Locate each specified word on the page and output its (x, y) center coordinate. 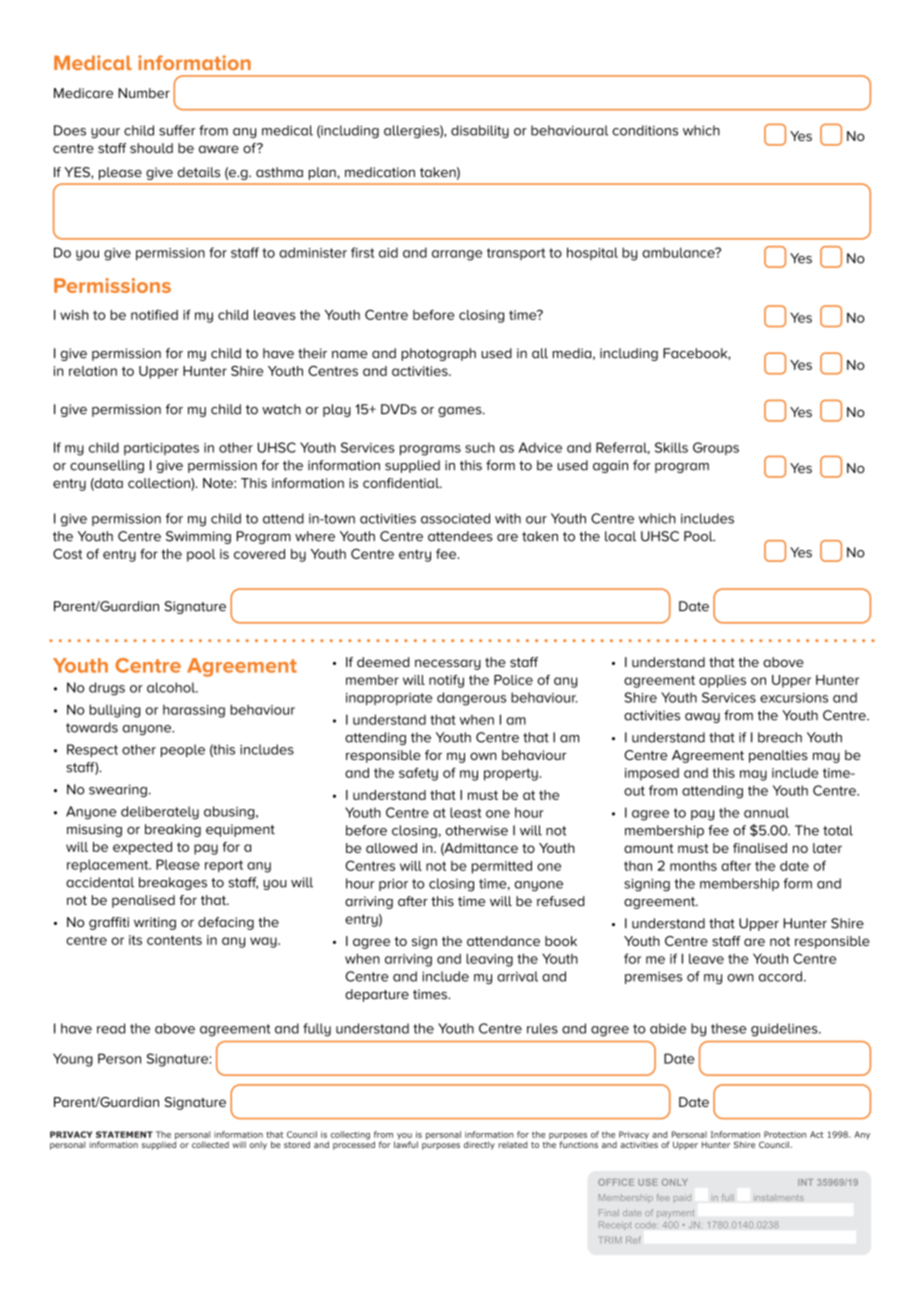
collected (210, 1144)
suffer (177, 130)
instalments (779, 1197)
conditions (645, 130)
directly (479, 1145)
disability (480, 131)
